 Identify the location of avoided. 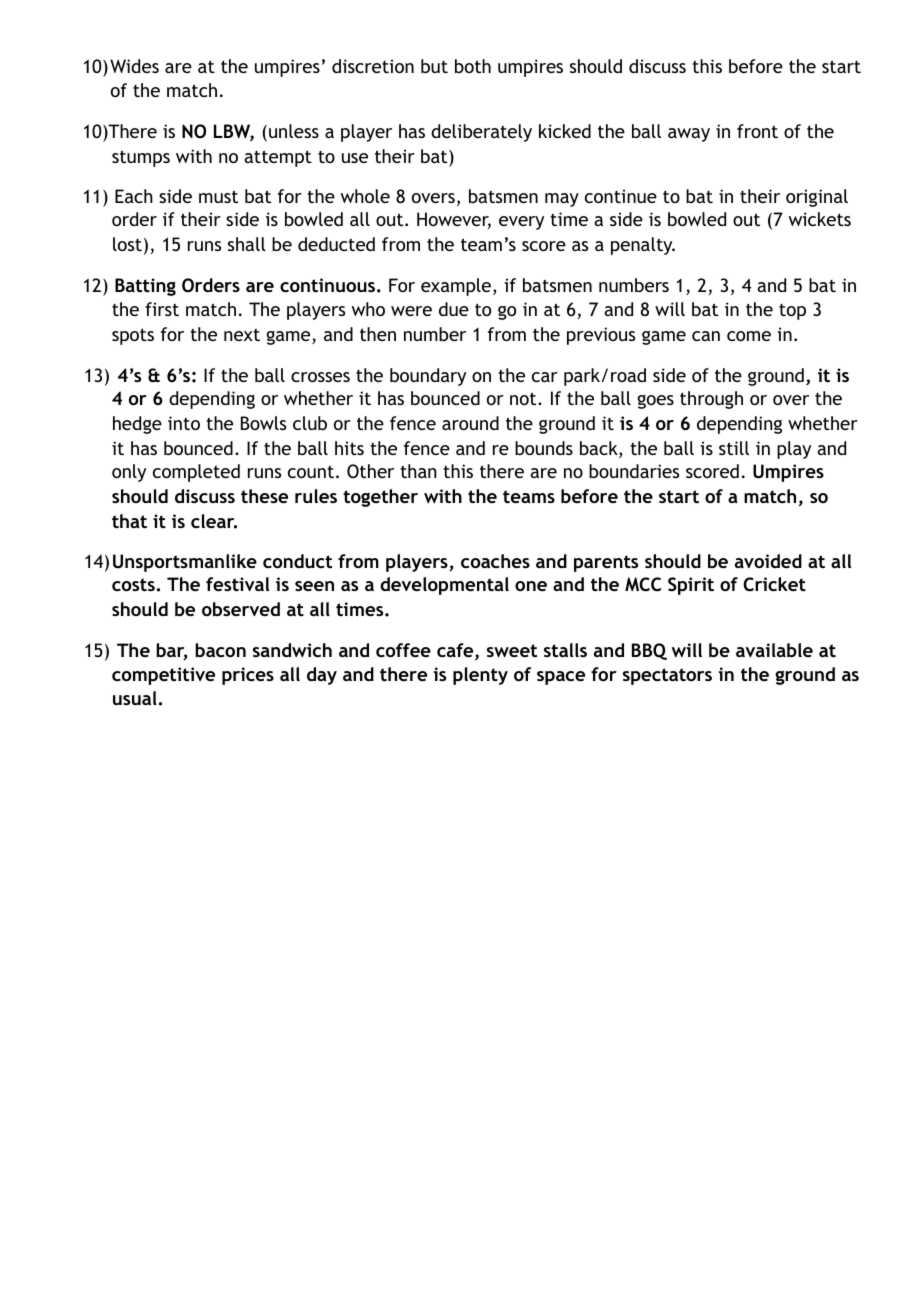
(768, 561).
